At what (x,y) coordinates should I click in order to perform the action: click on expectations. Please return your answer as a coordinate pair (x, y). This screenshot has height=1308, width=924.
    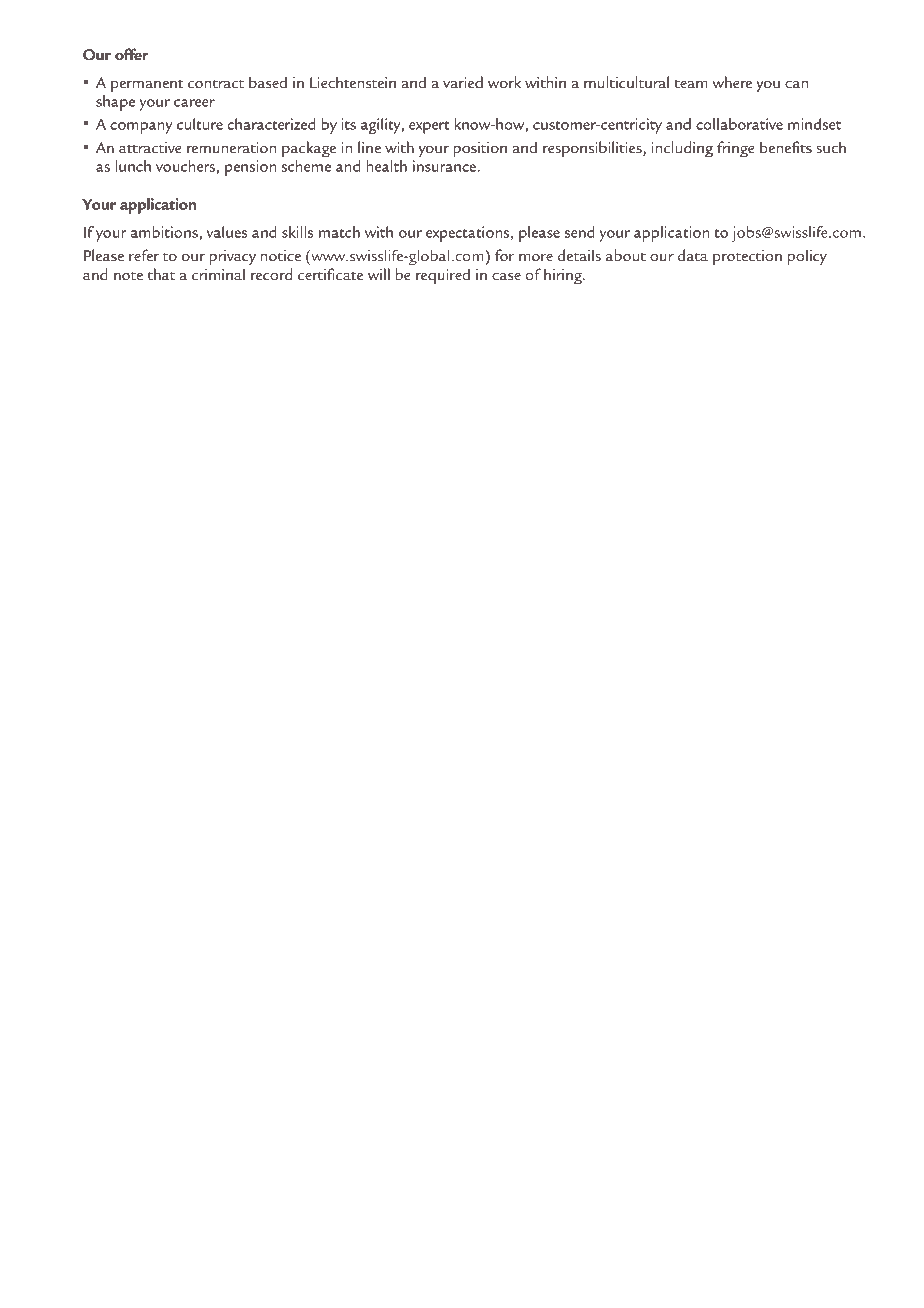
    Looking at the image, I should click on (469, 234).
